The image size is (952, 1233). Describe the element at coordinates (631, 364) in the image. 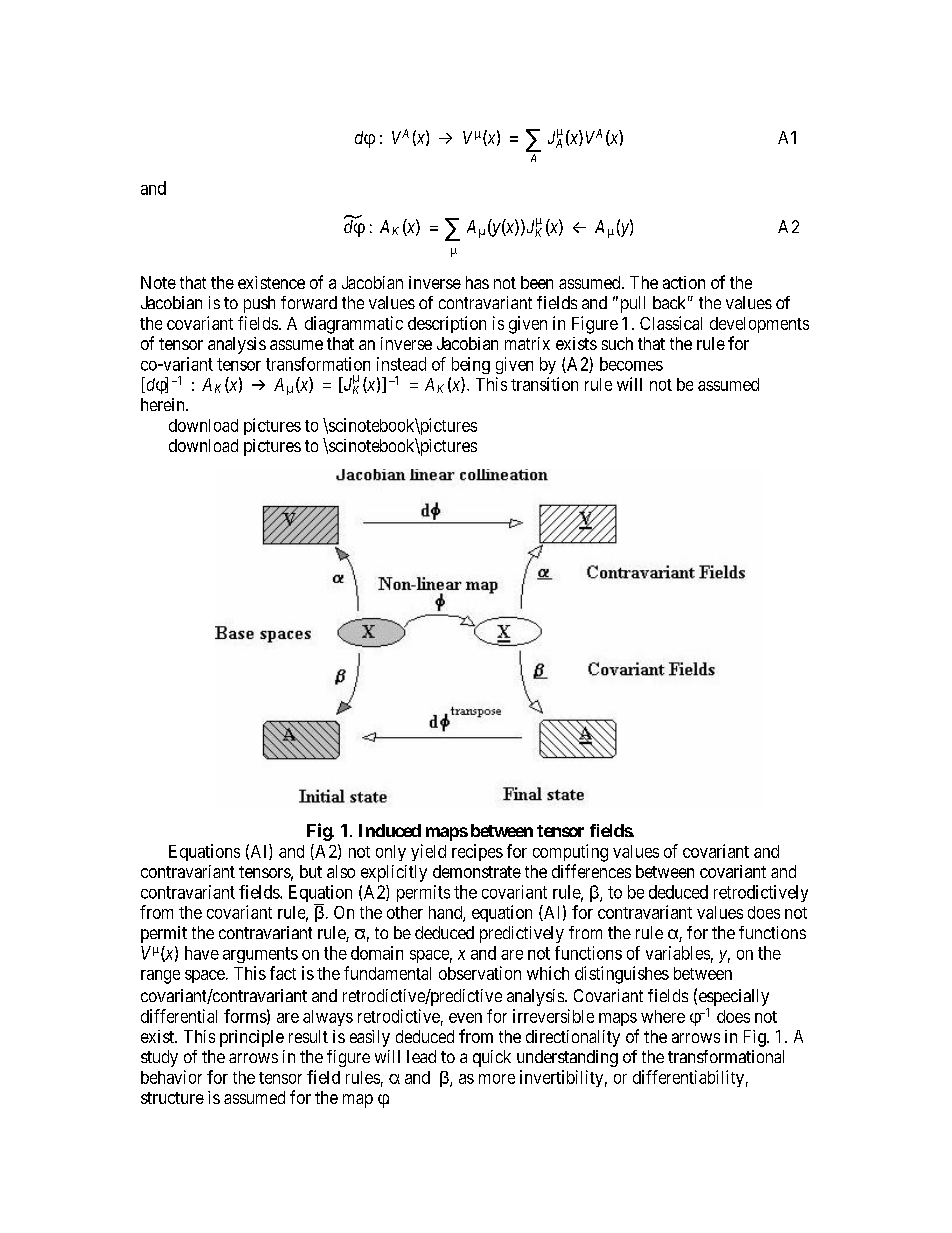

I see `becomes` at that location.
